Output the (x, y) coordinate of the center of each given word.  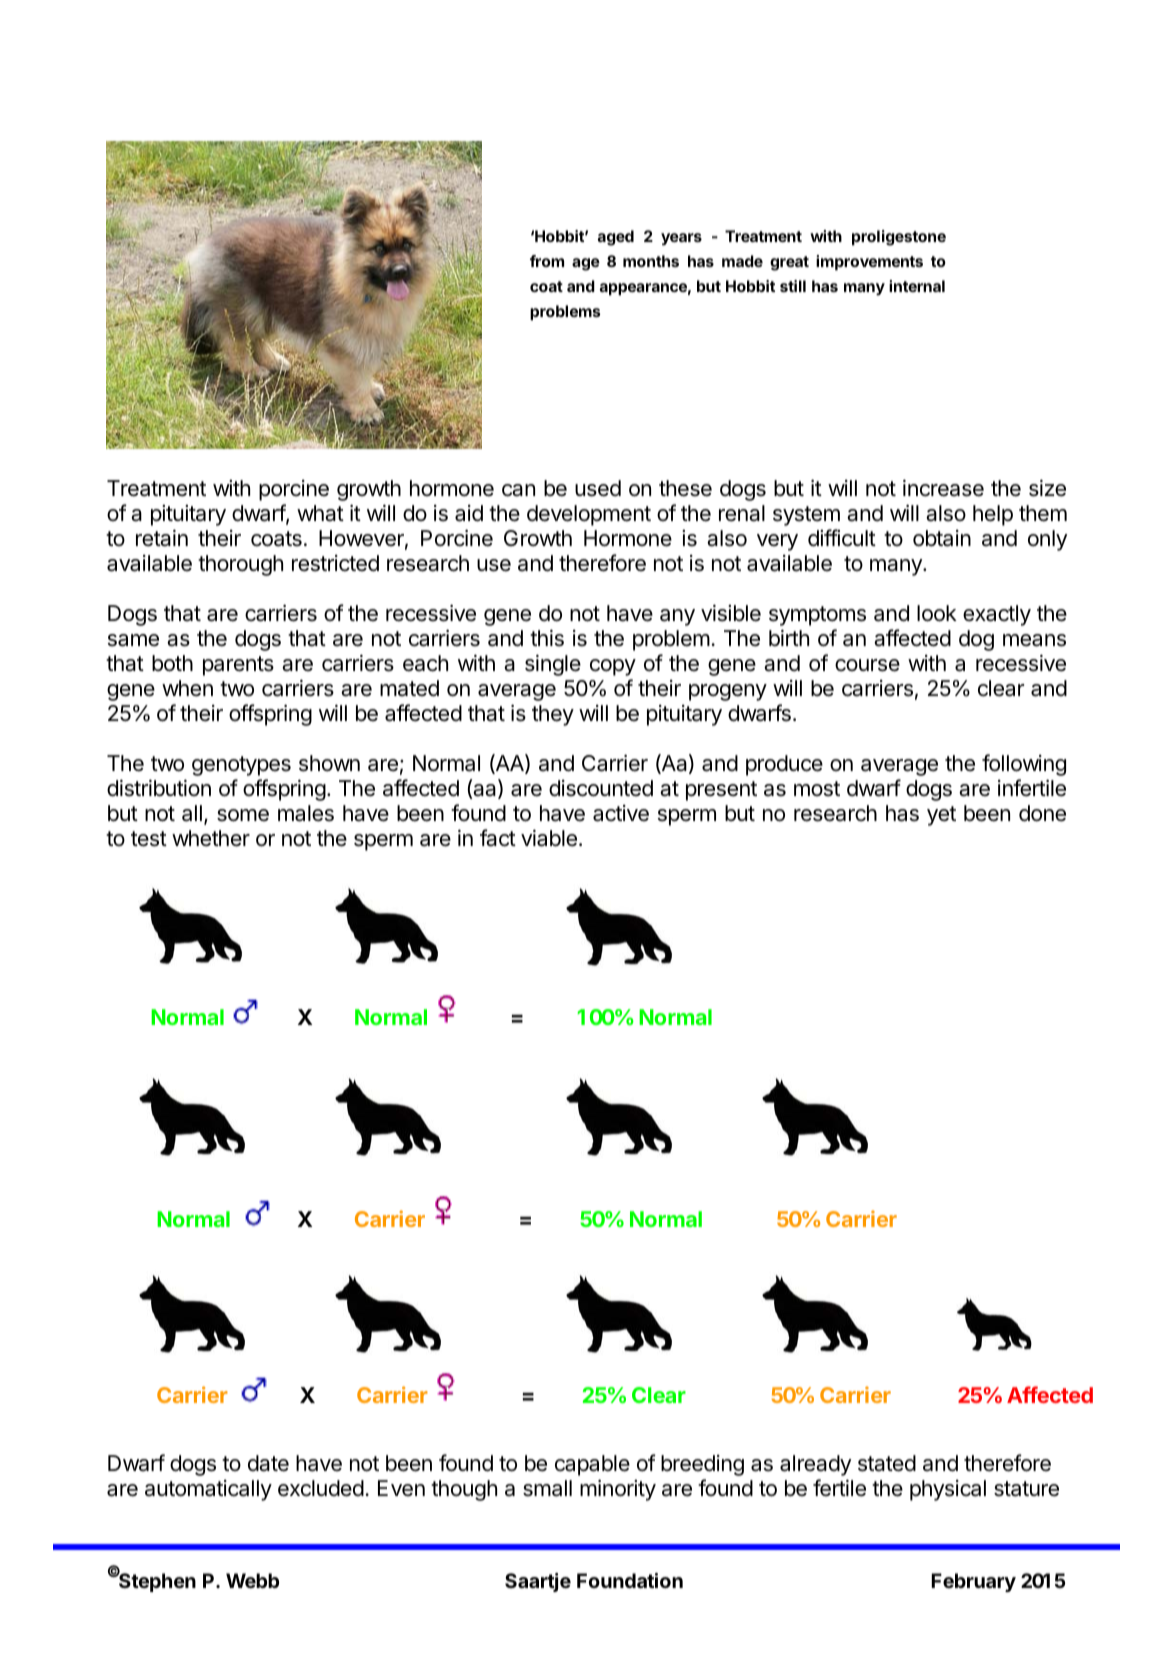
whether (211, 838)
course (867, 665)
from (547, 261)
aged (616, 238)
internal (917, 286)
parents (238, 666)
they (553, 715)
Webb (252, 1580)
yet (941, 816)
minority (618, 1490)
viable (549, 838)
